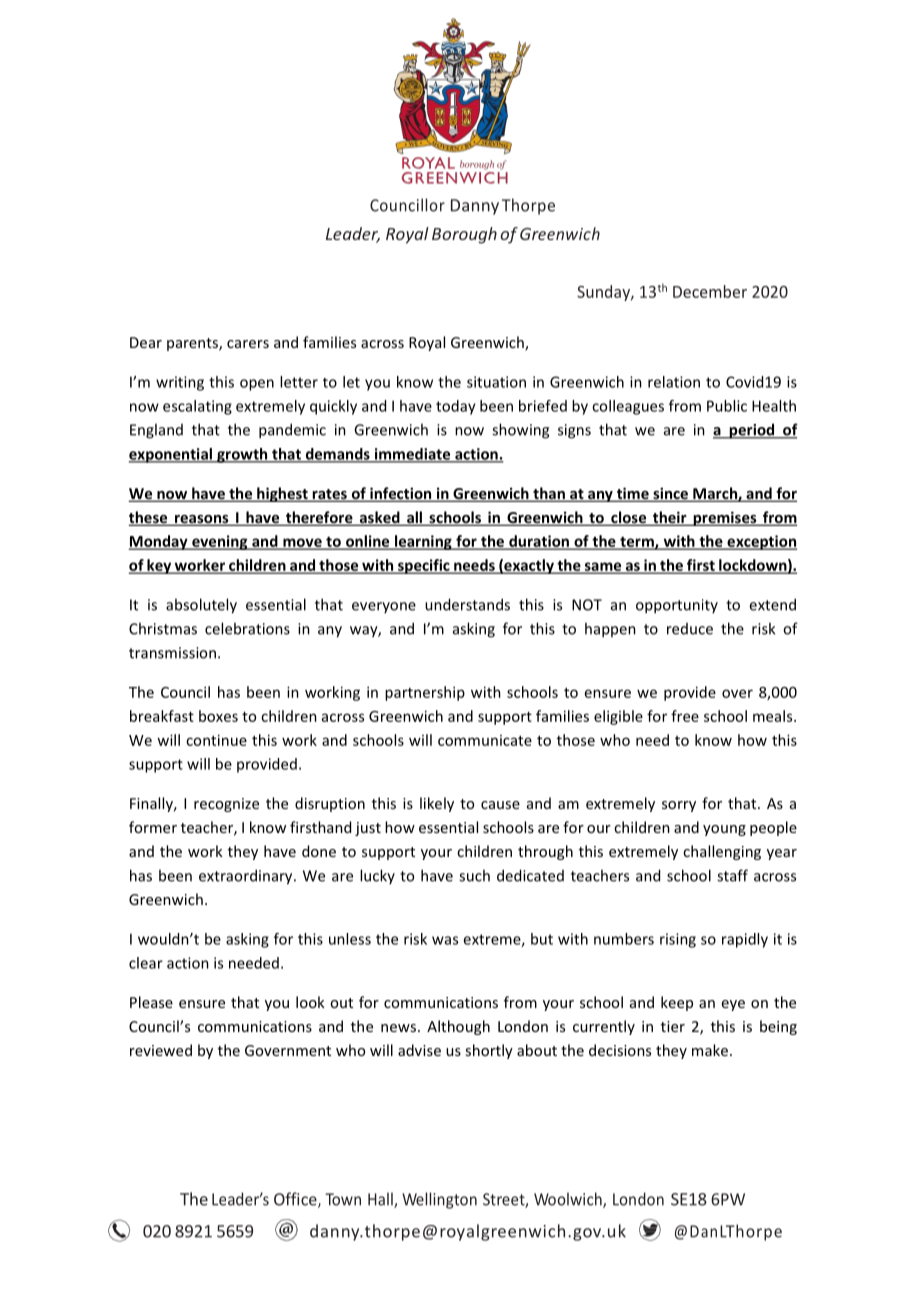 This screenshot has width=924, height=1307. Describe the element at coordinates (685, 716) in the screenshot. I see `free` at that location.
